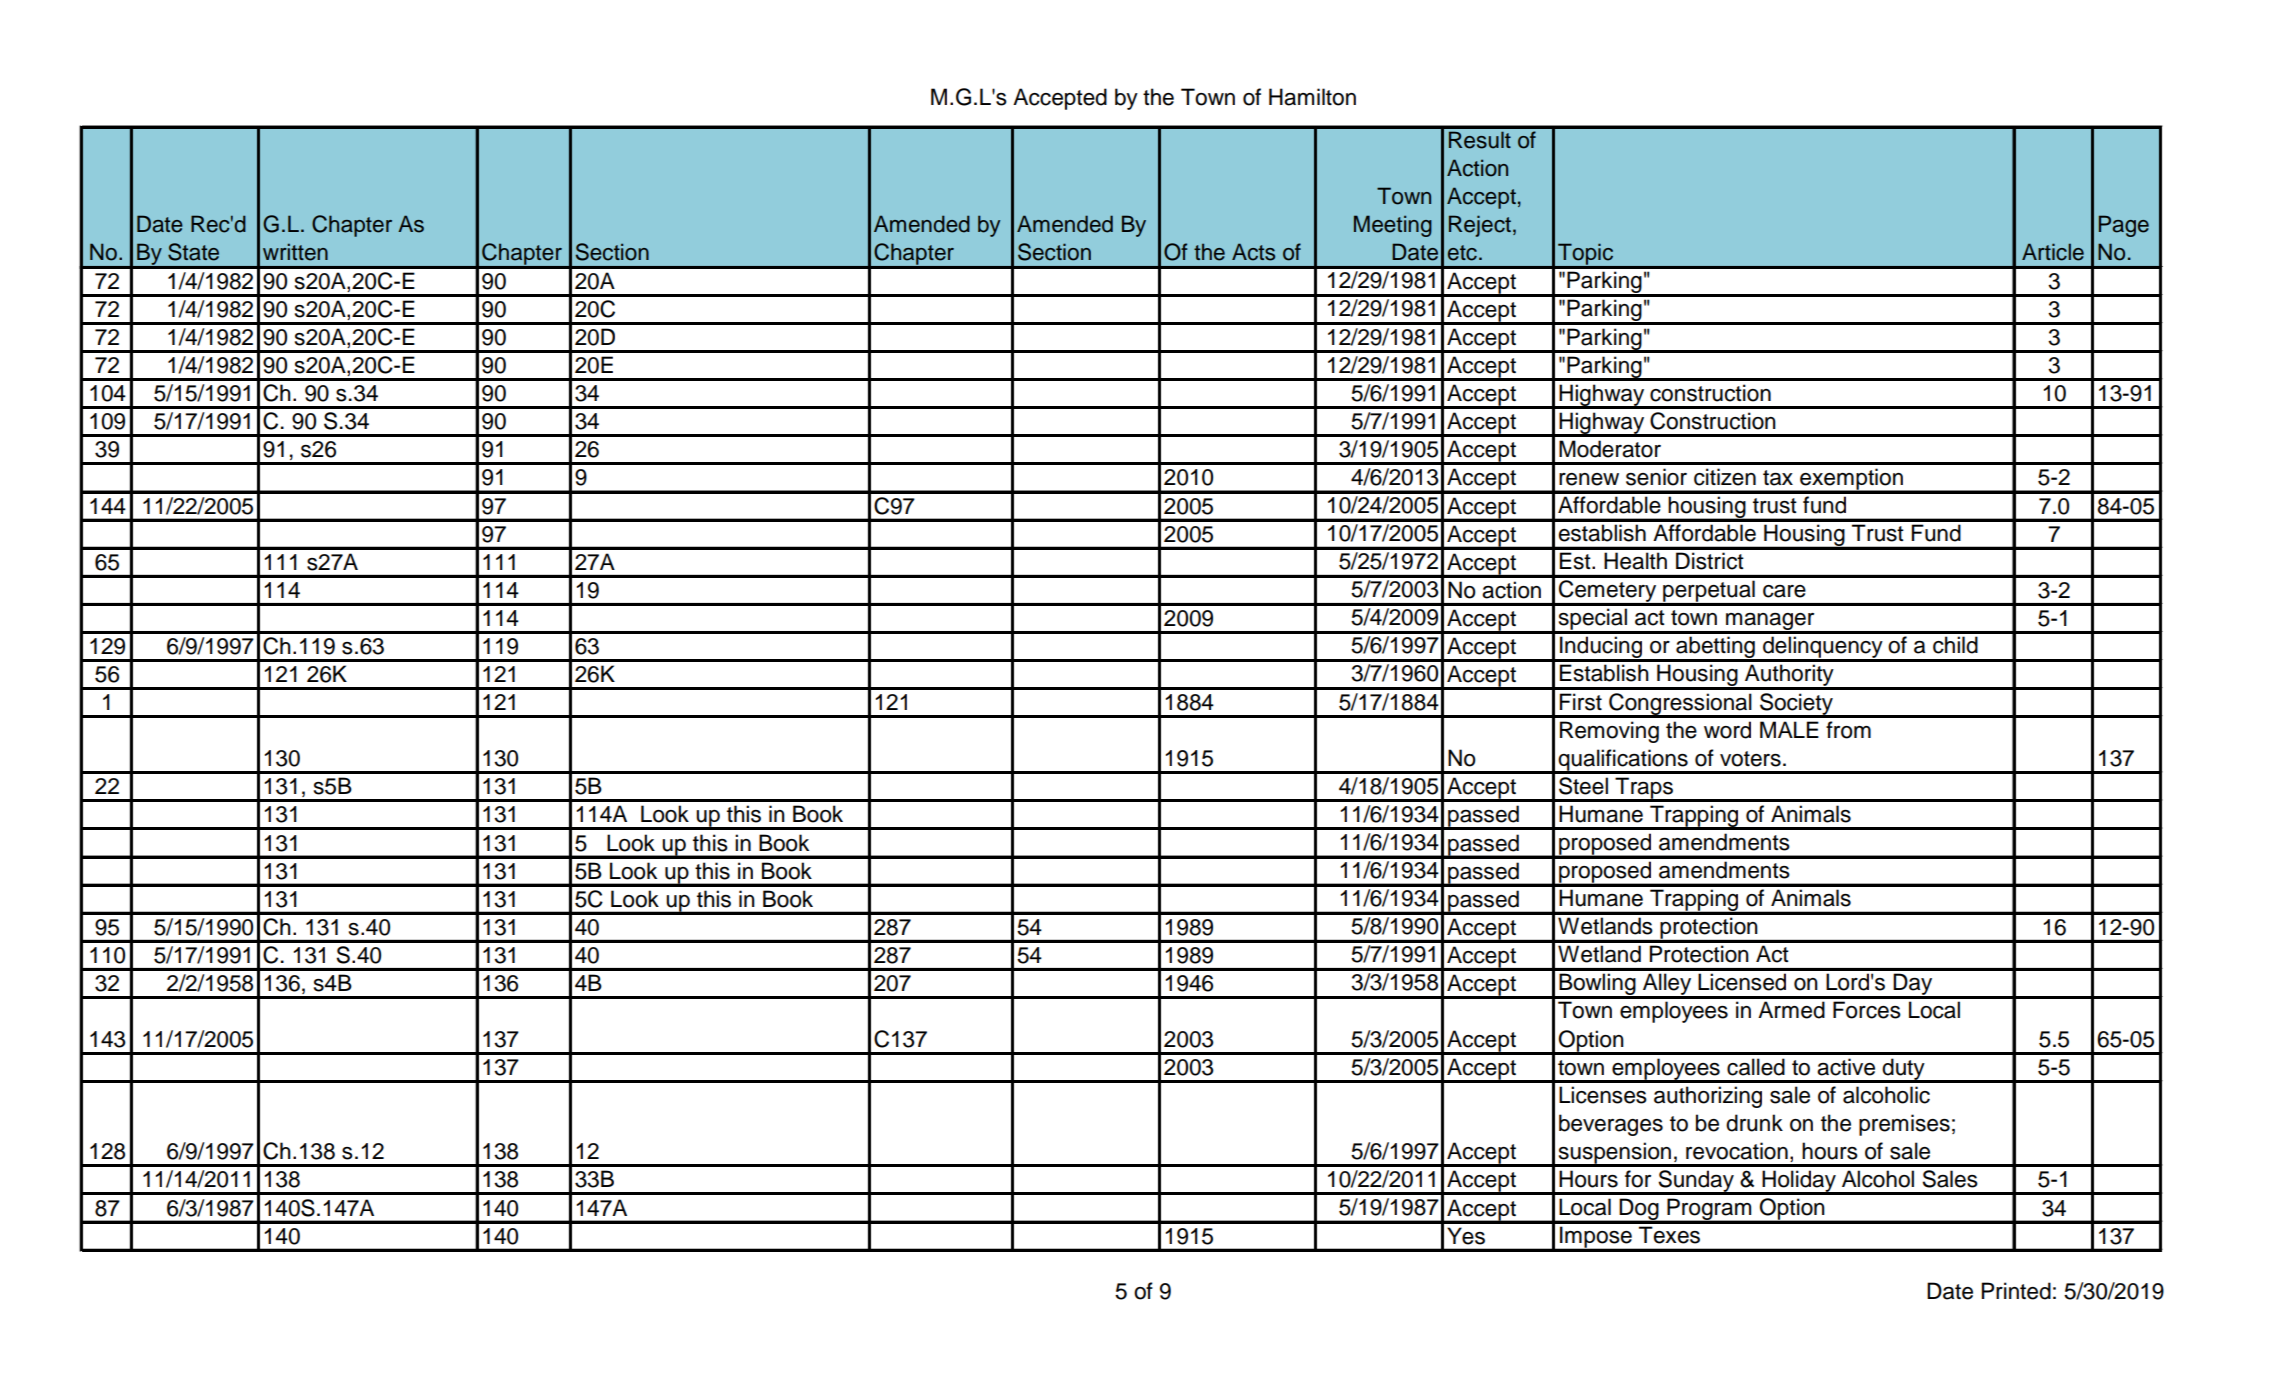 This screenshot has height=1390, width=2289. I want to click on written, so click(295, 252).
